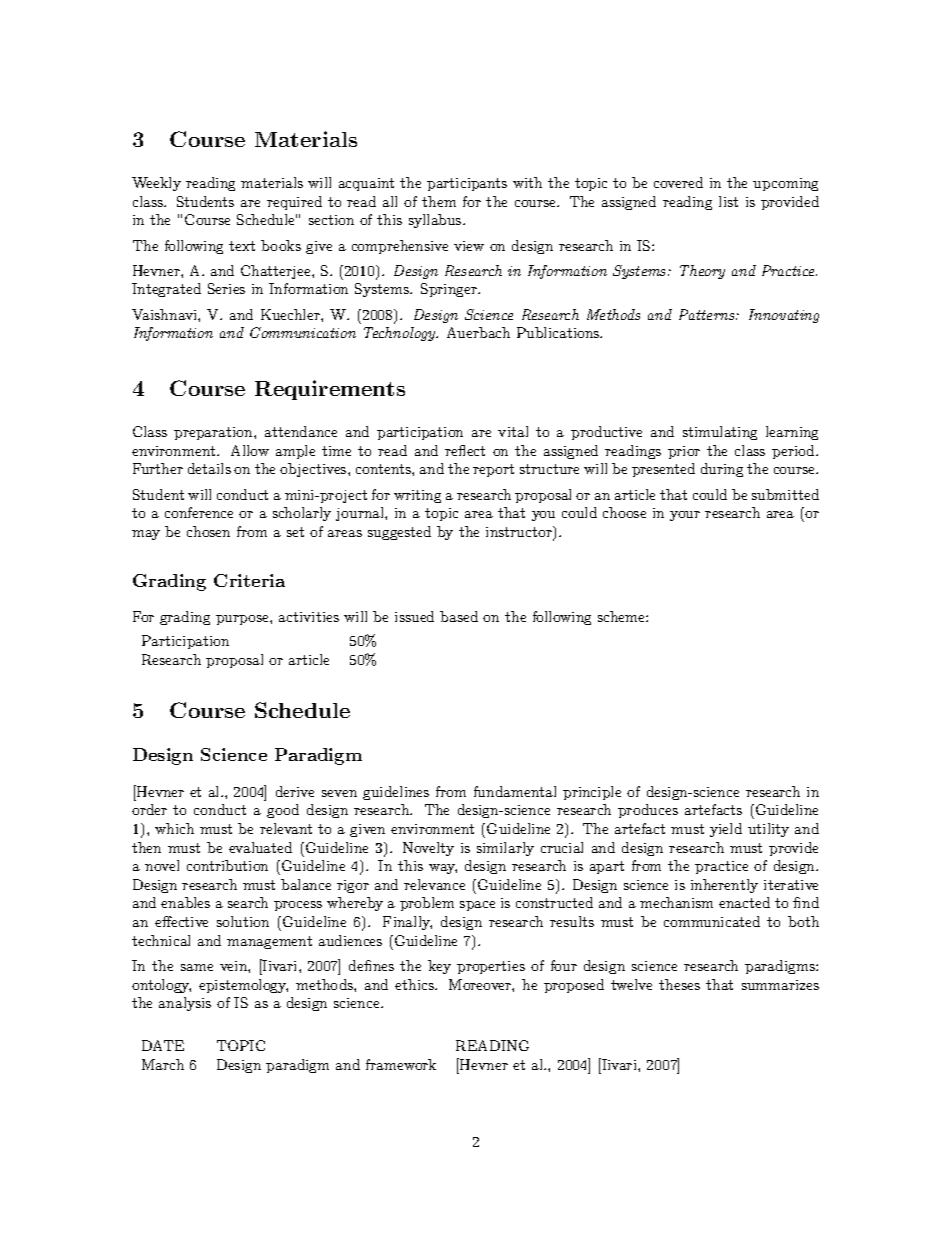  What do you see at coordinates (720, 433) in the image?
I see `stimulating` at bounding box center [720, 433].
